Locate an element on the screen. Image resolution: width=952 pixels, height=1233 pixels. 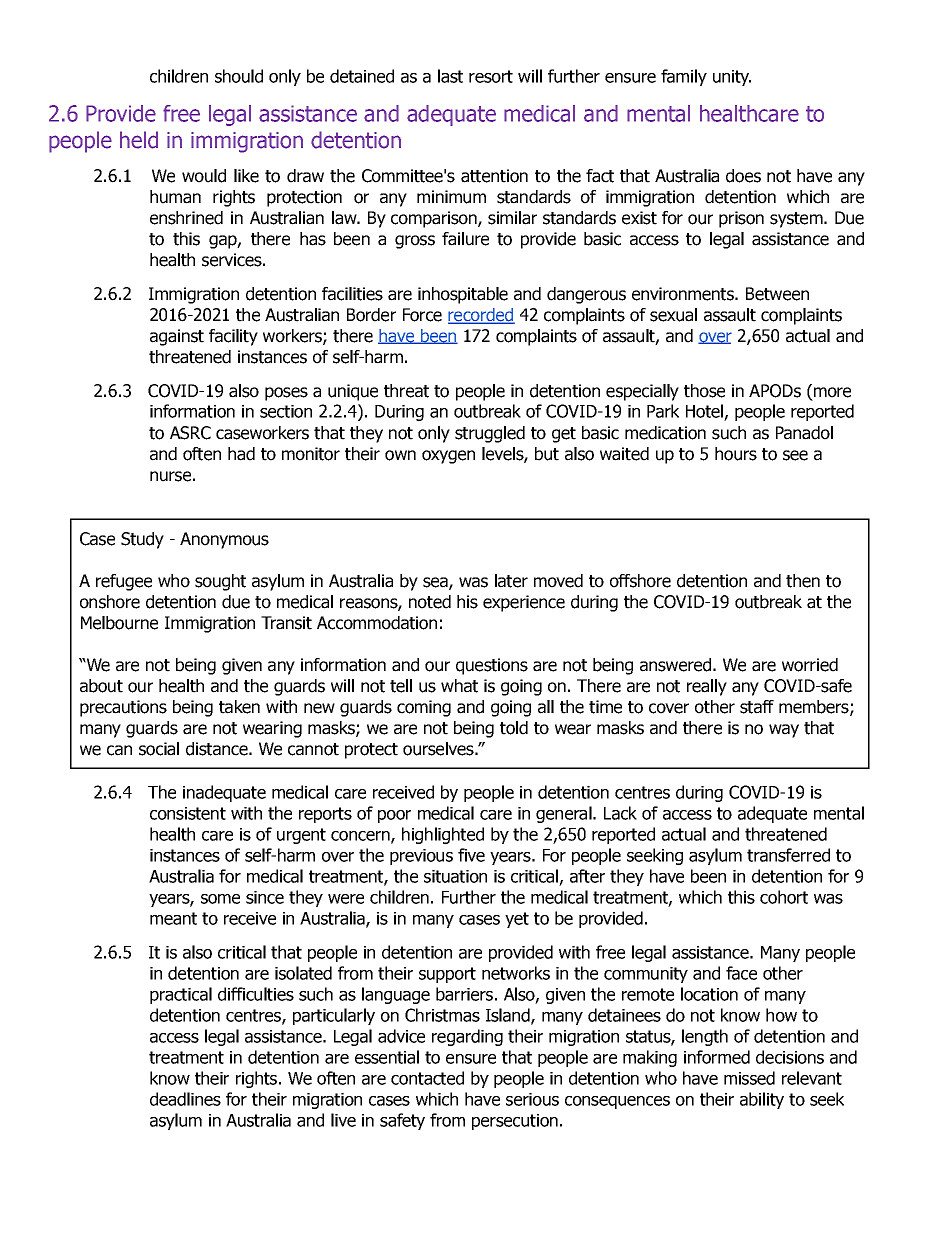
should is located at coordinates (239, 76).
